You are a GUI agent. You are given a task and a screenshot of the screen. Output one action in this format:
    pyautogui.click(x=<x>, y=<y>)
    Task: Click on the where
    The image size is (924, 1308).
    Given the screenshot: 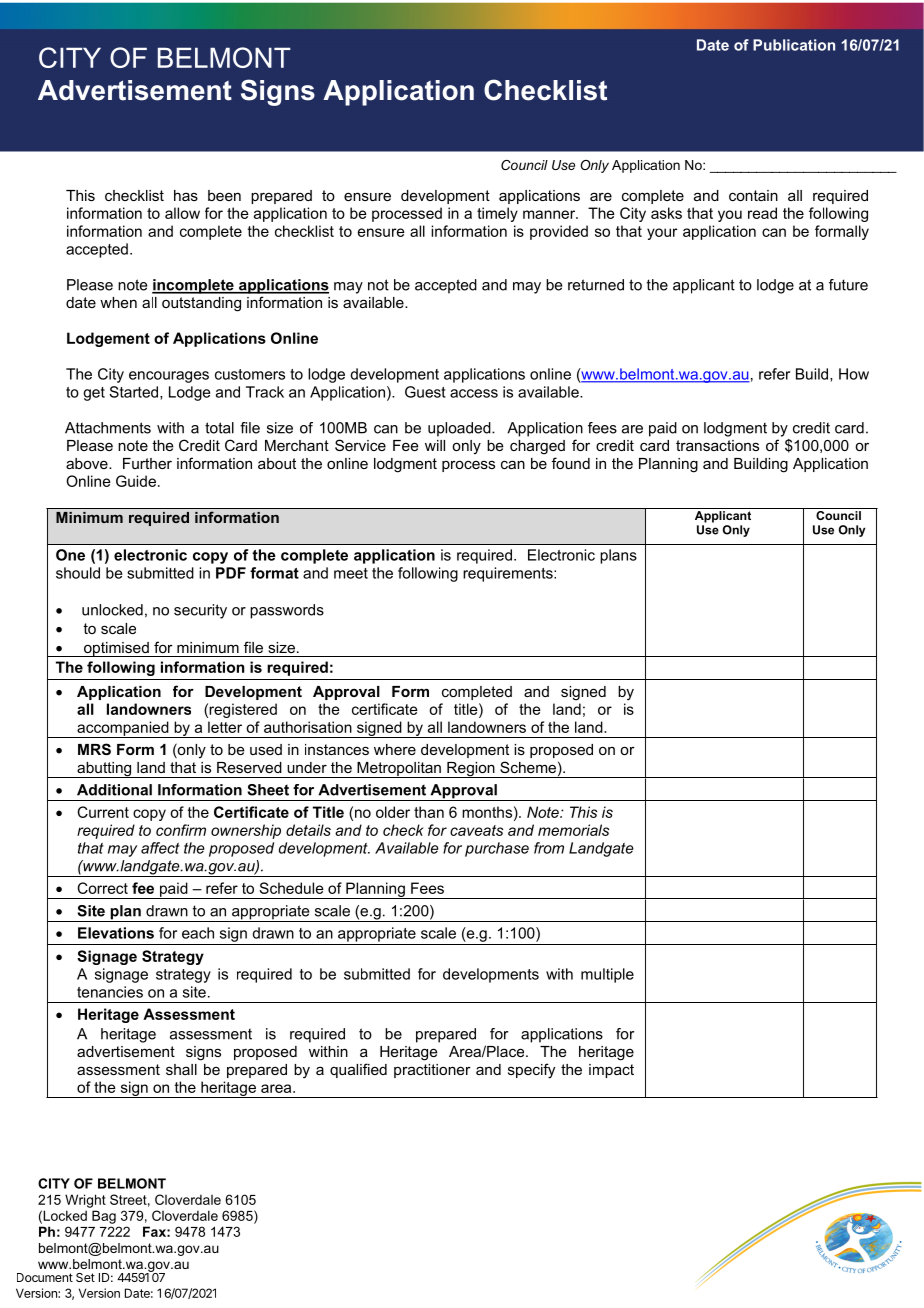 What is the action you would take?
    pyautogui.click(x=395, y=749)
